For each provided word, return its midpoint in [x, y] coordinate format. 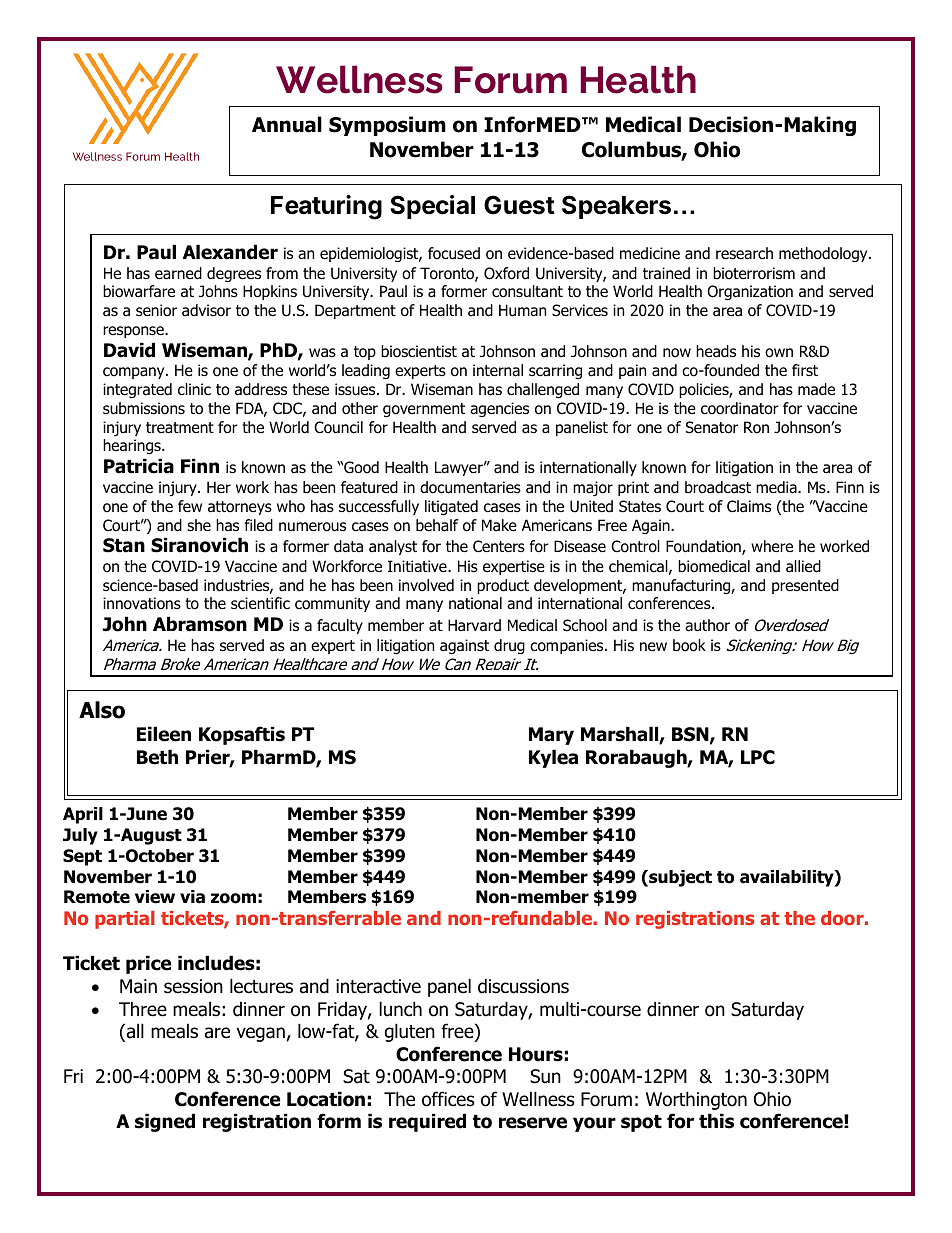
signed [165, 1122]
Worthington [696, 1100]
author [707, 625]
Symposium [387, 126]
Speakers [616, 207]
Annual [287, 124]
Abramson [200, 624]
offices [448, 1099]
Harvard [474, 625]
